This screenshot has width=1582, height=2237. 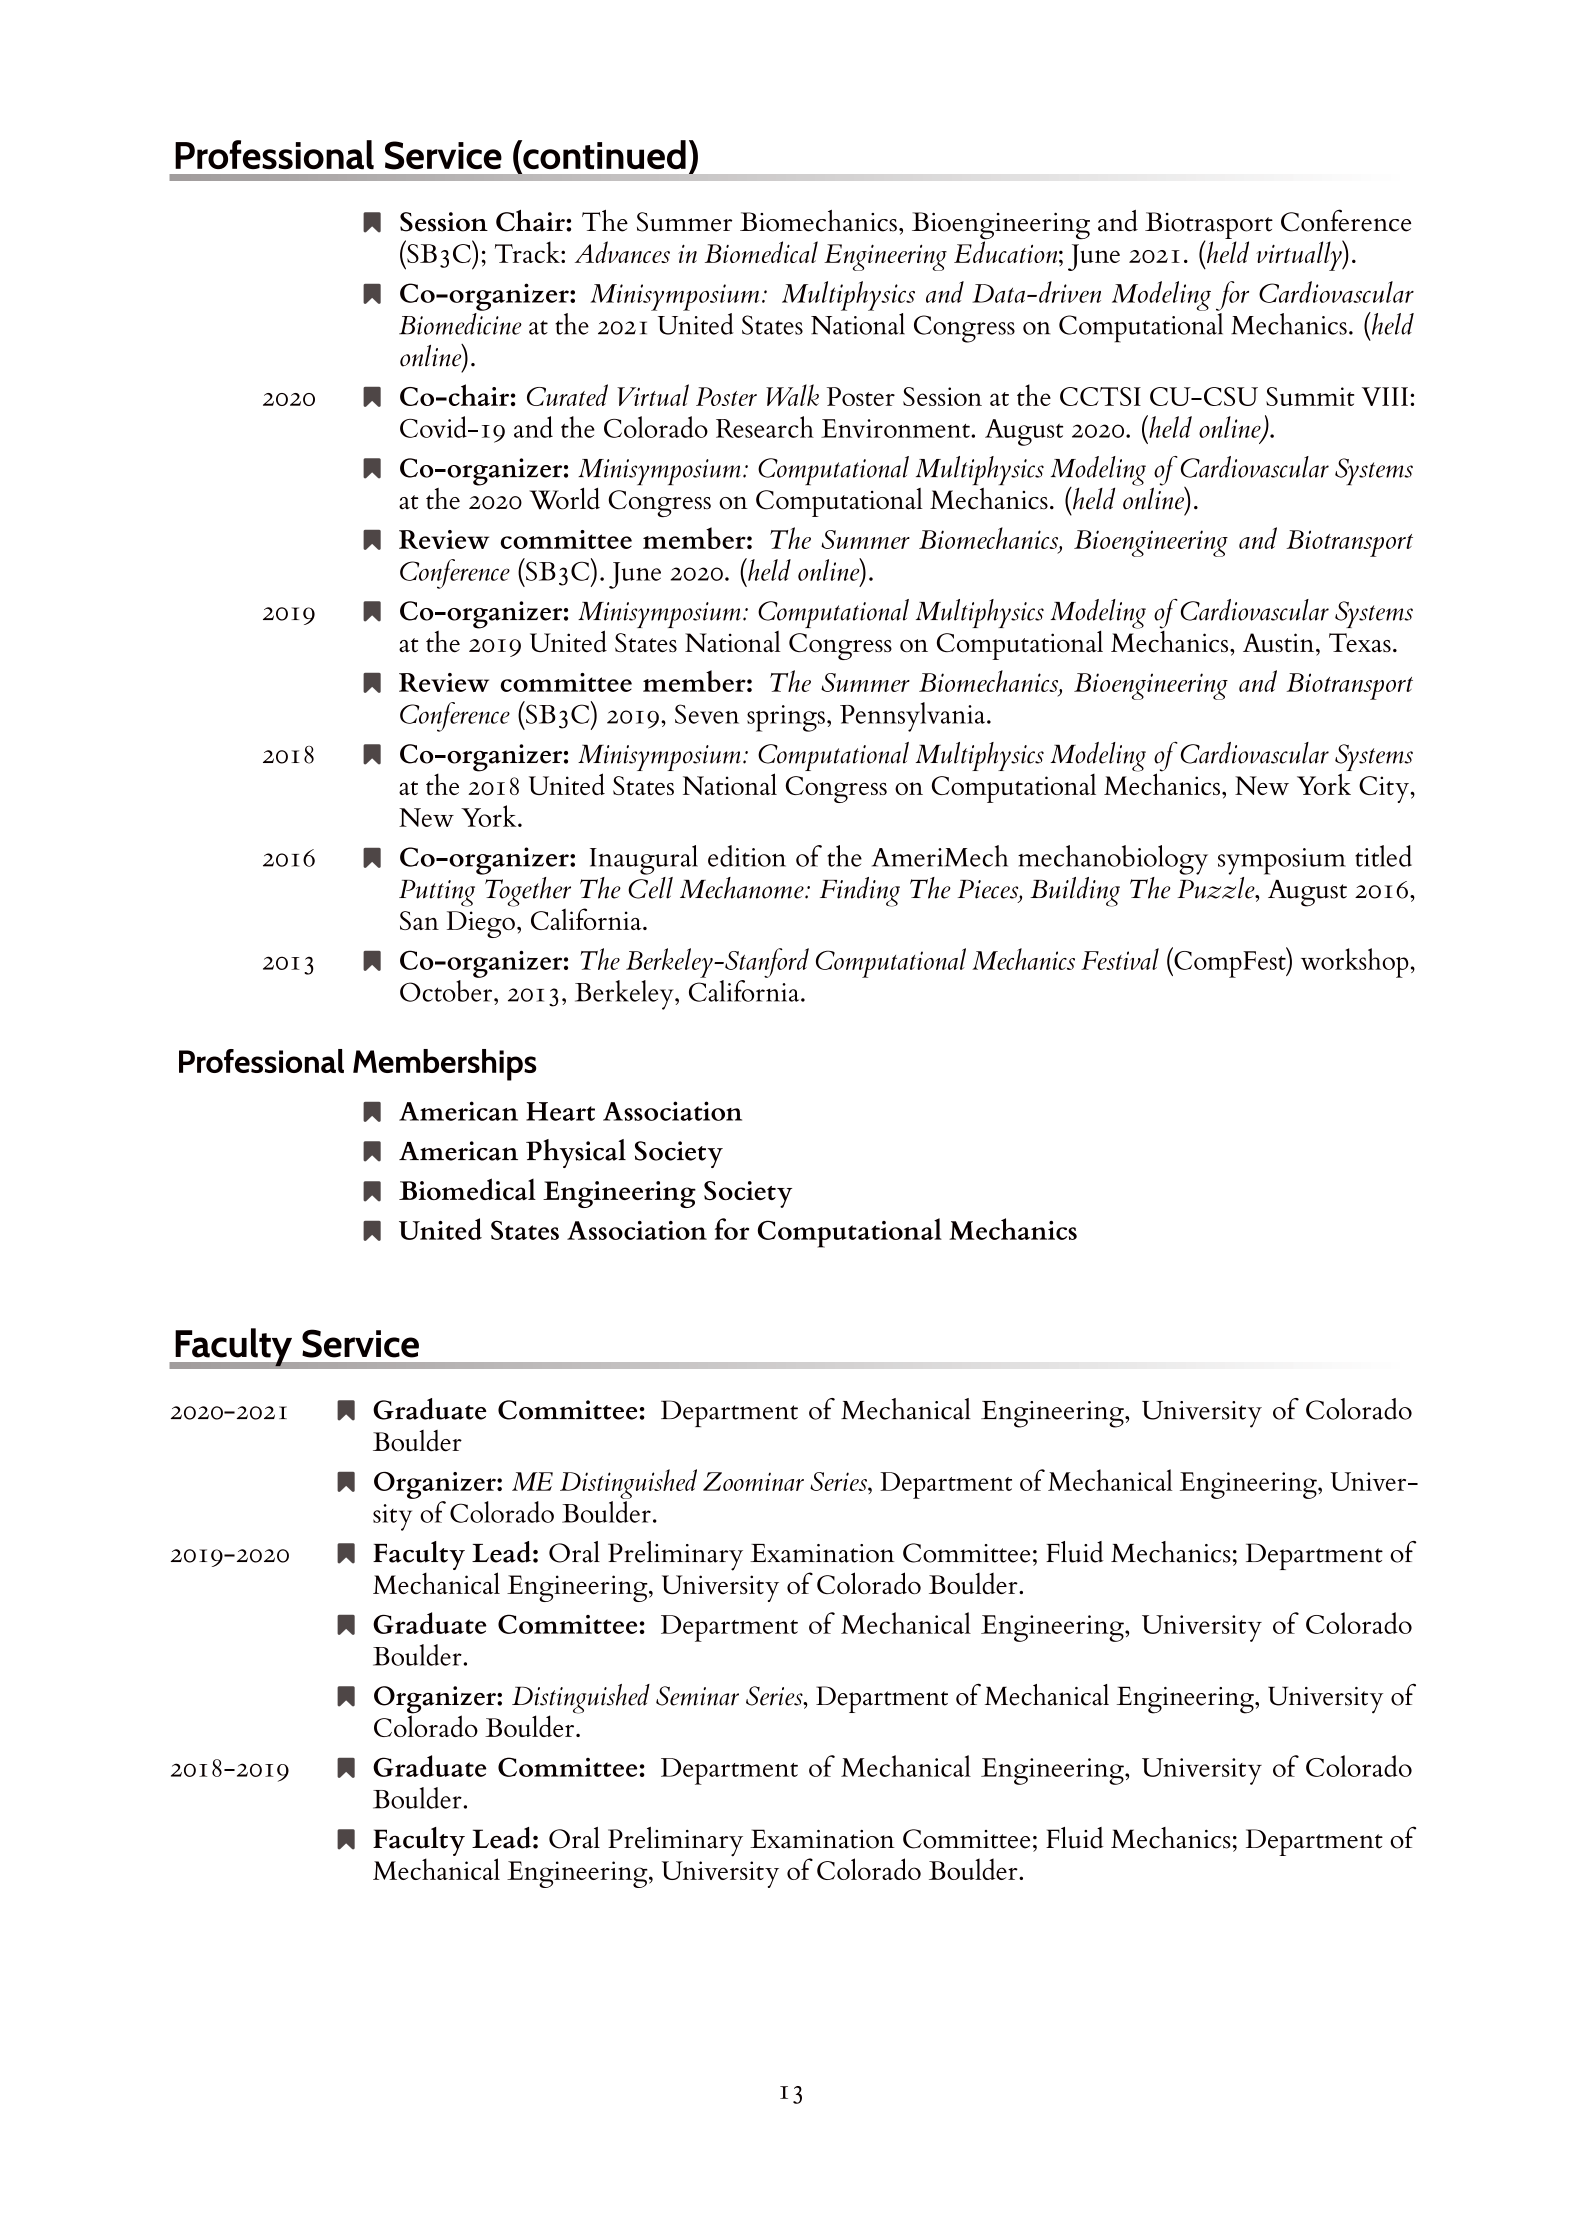 What do you see at coordinates (528, 252) in the screenshot?
I see `Track` at bounding box center [528, 252].
